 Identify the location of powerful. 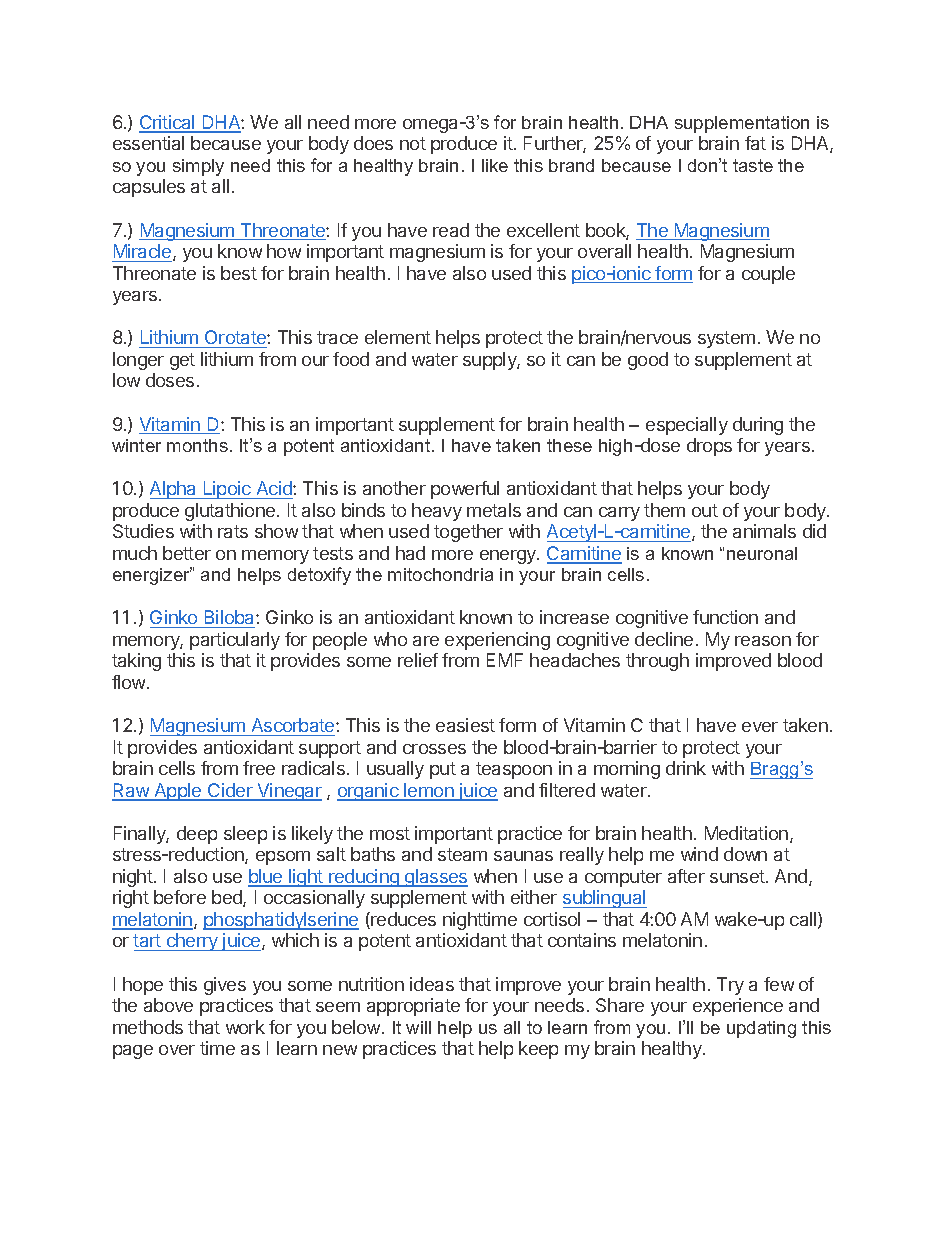
(465, 490).
